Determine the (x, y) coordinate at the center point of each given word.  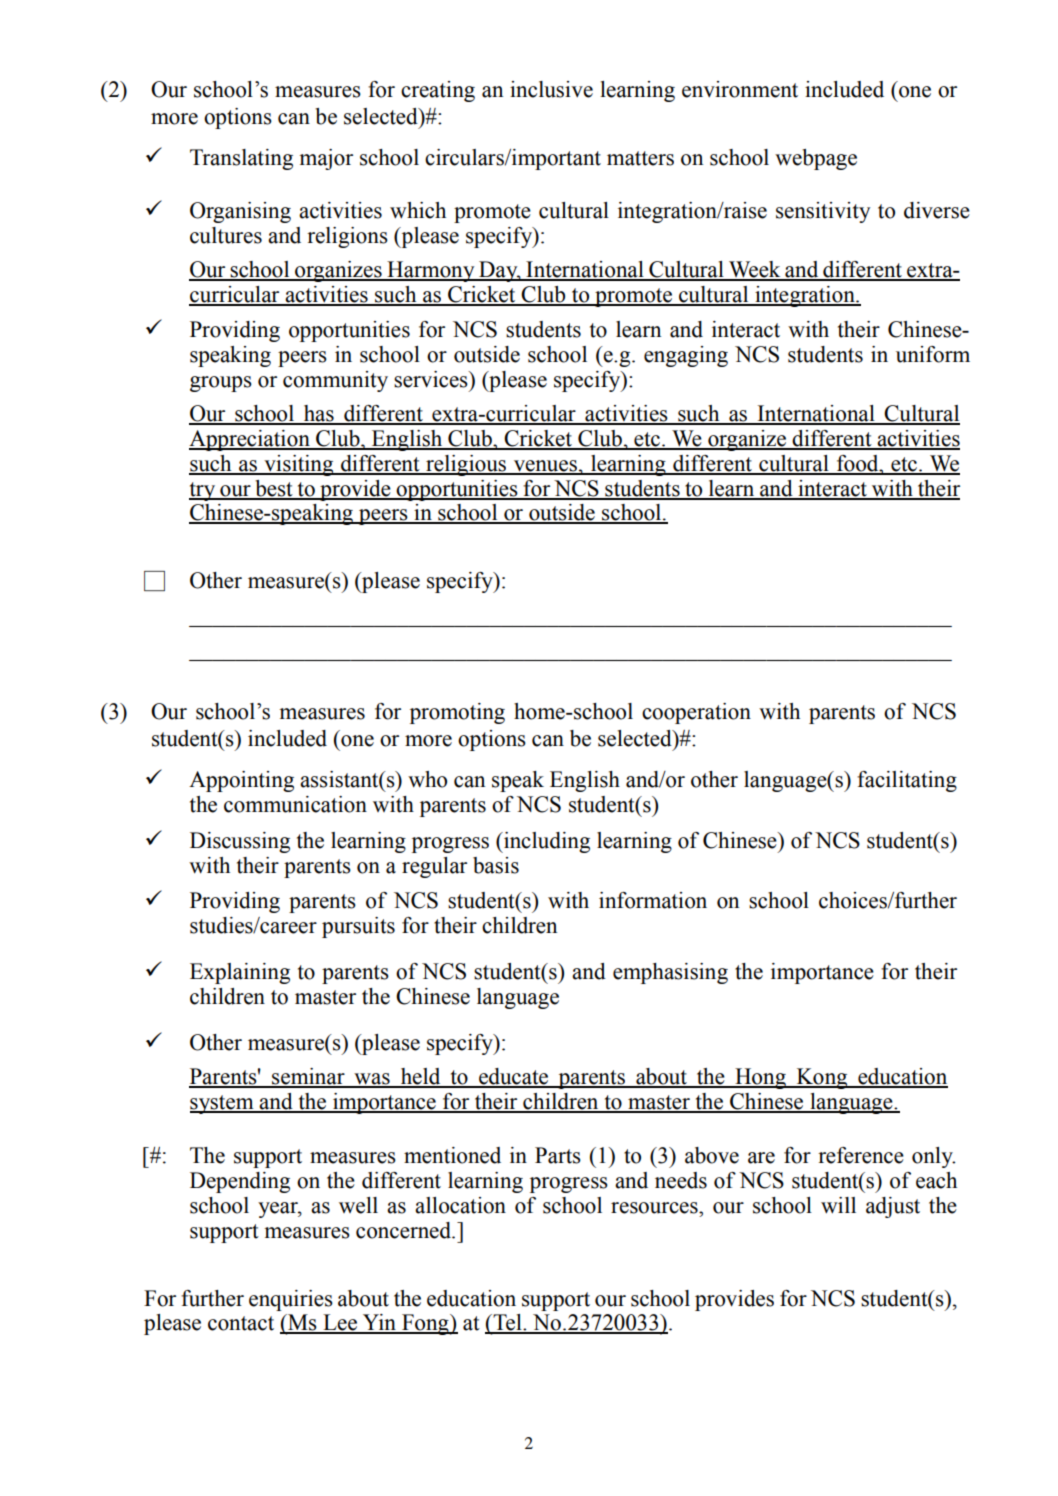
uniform (933, 354)
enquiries (291, 1300)
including (546, 842)
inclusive (551, 89)
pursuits (358, 927)
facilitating (907, 781)
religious (466, 465)
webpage (816, 159)
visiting (299, 465)
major (326, 159)
